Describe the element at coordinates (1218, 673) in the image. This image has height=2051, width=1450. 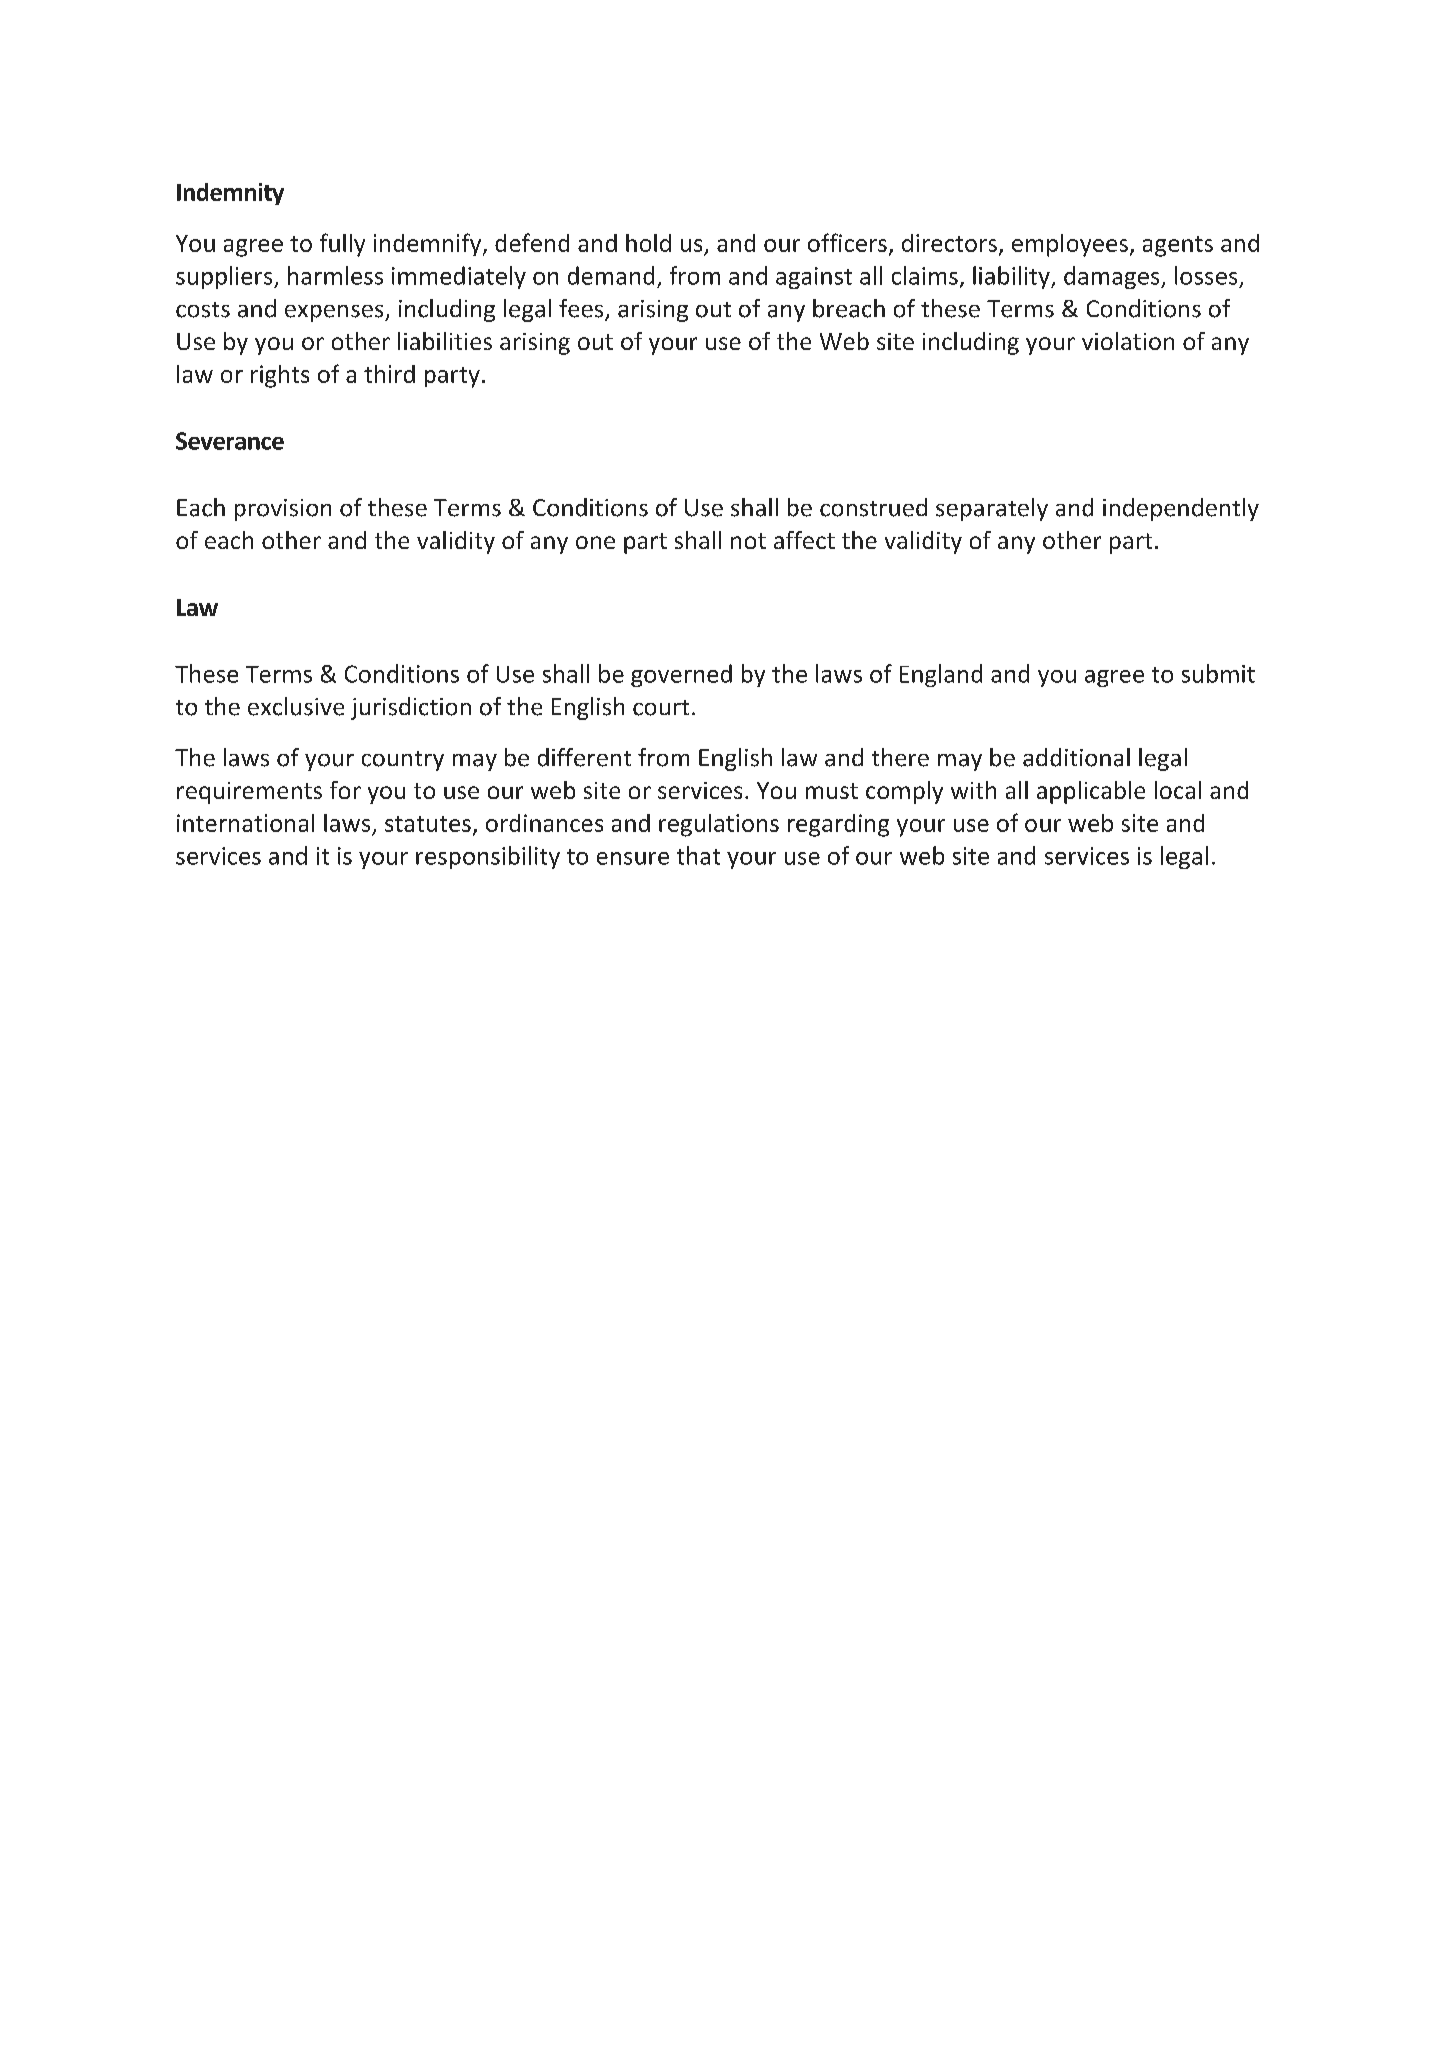
I see `submit` at that location.
